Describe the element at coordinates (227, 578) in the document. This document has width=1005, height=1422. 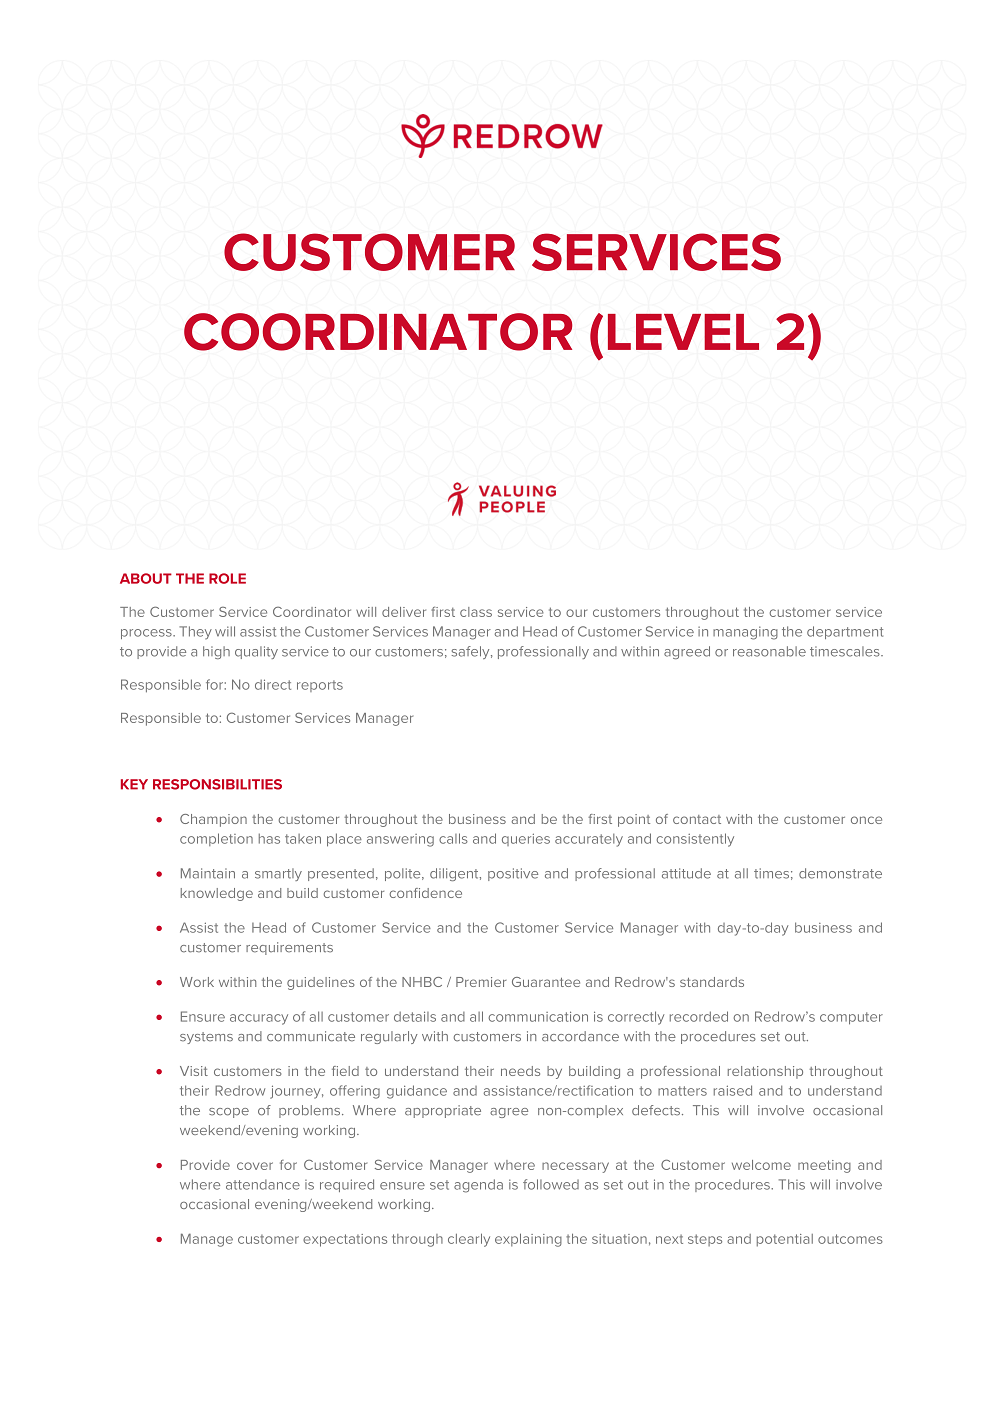
I see `ROLE` at that location.
